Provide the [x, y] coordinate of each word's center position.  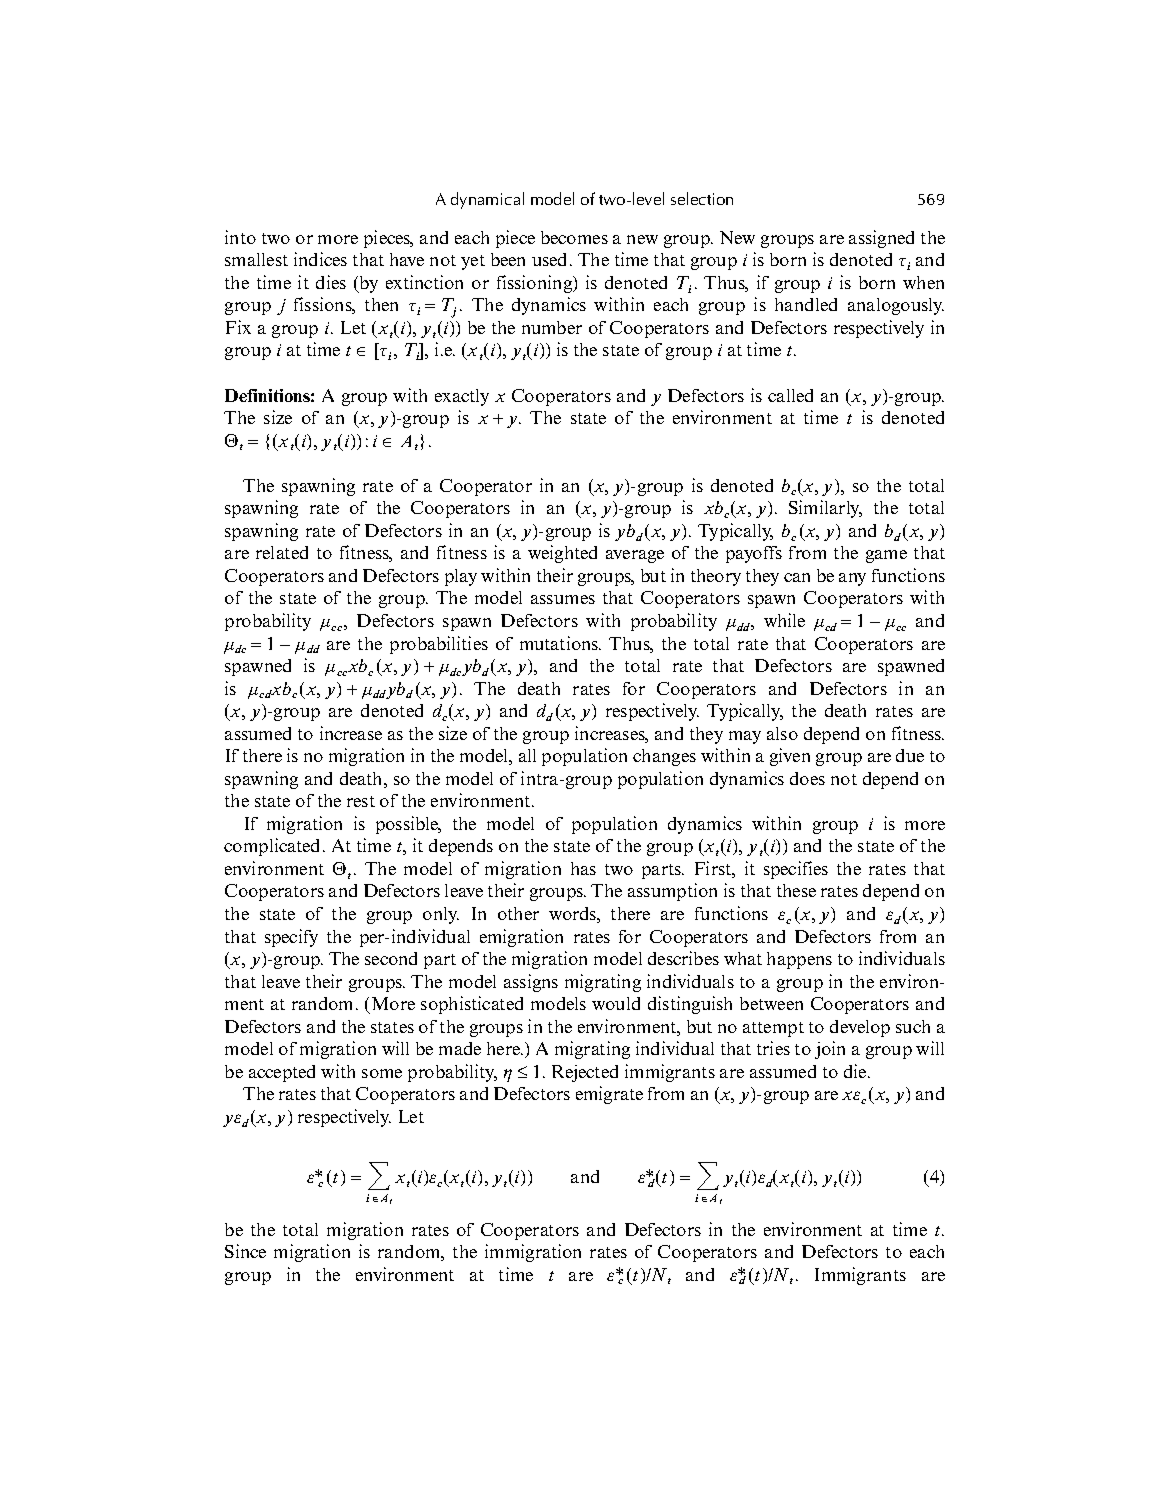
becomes [574, 237]
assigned [881, 239]
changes [664, 757]
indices [320, 259]
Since [245, 1251]
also [782, 733]
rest [361, 801]
